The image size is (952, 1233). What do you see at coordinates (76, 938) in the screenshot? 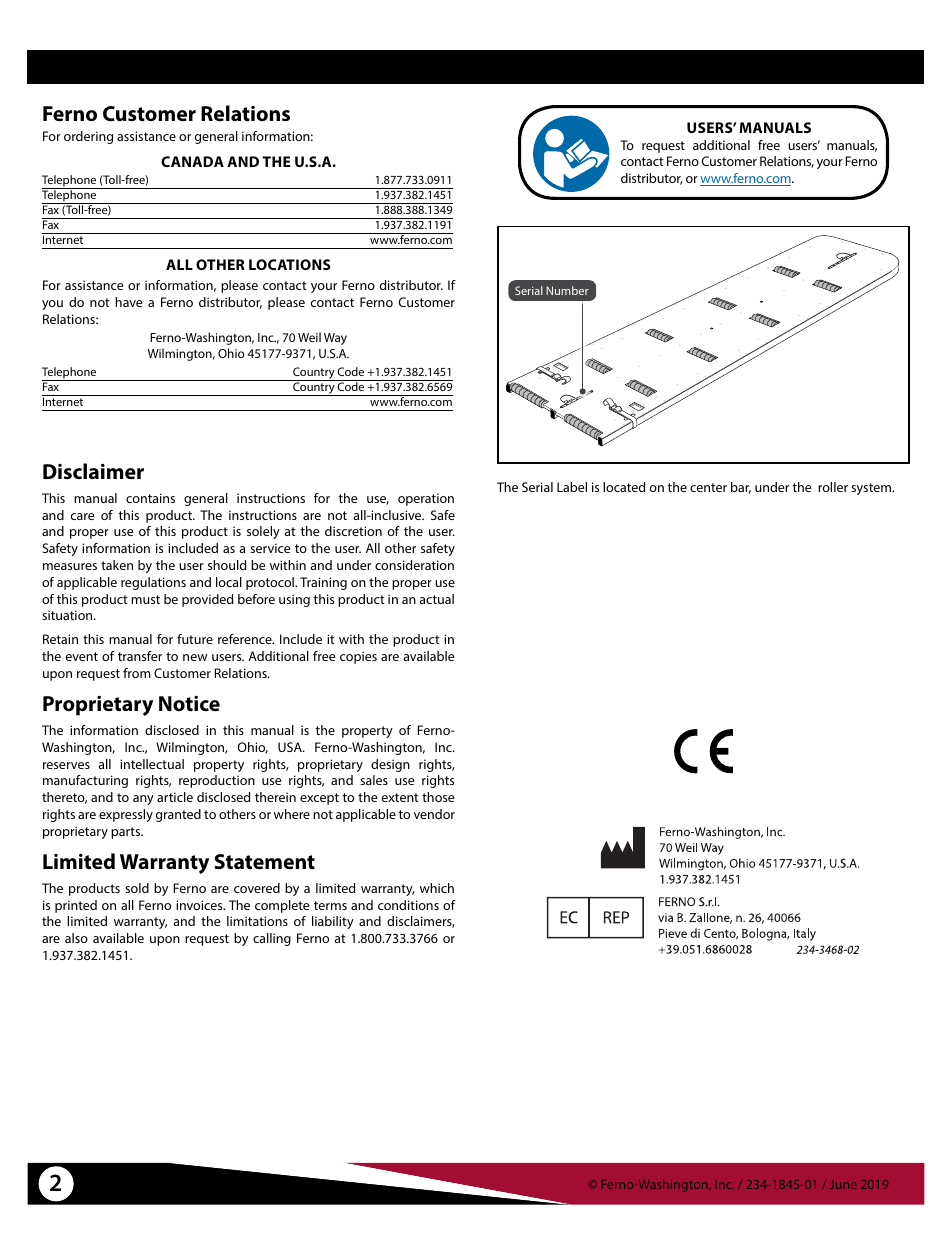
I see `also` at bounding box center [76, 938].
